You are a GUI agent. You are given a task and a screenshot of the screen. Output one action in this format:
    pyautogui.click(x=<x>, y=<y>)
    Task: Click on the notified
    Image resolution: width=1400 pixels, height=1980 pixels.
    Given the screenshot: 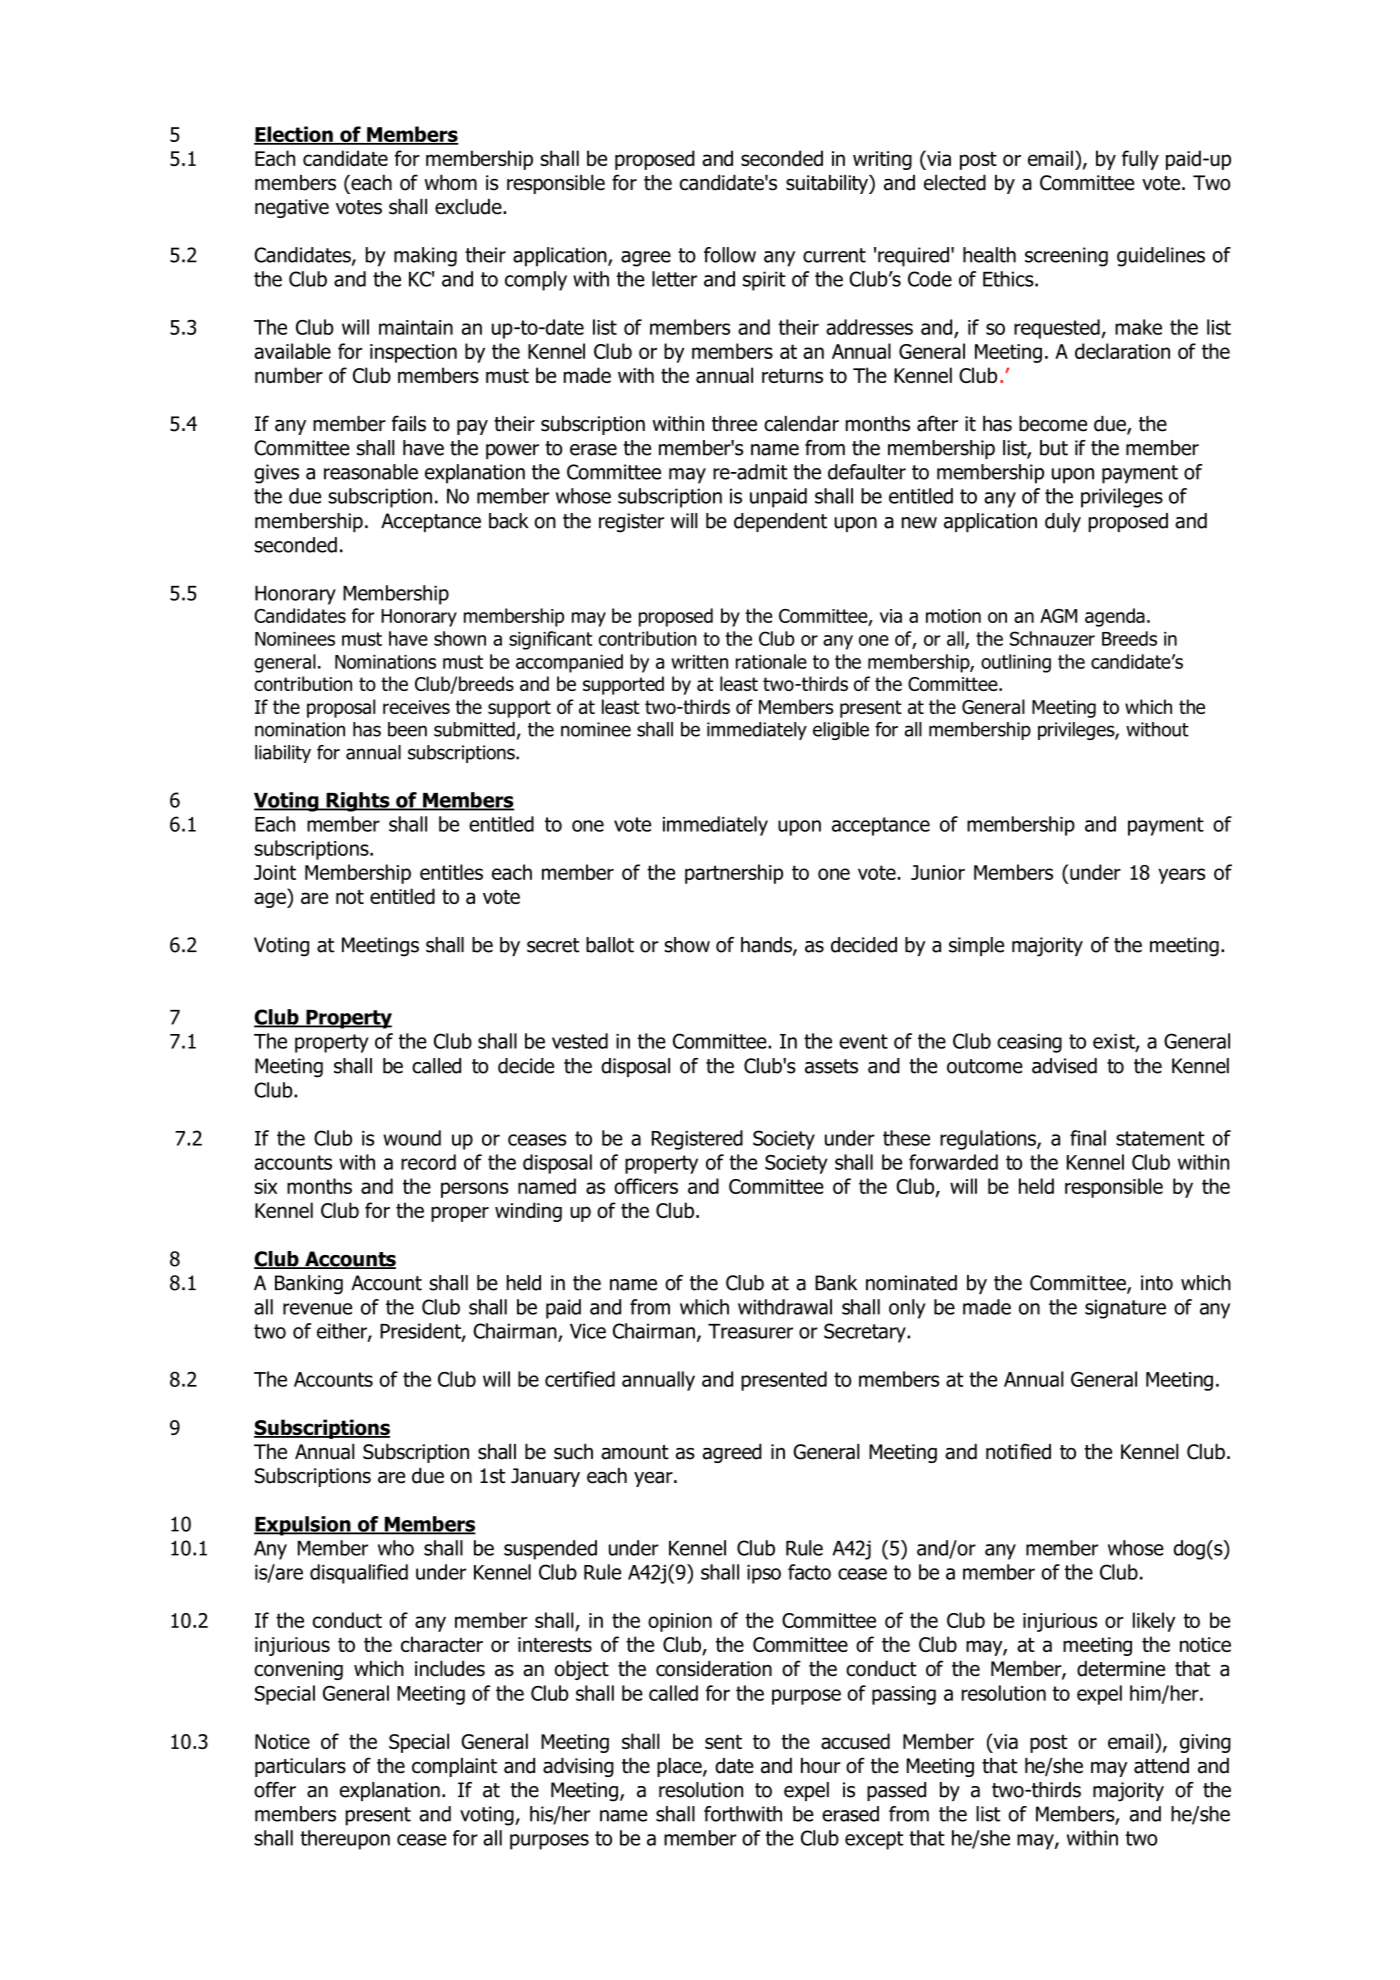 What is the action you would take?
    pyautogui.click(x=1018, y=1451)
